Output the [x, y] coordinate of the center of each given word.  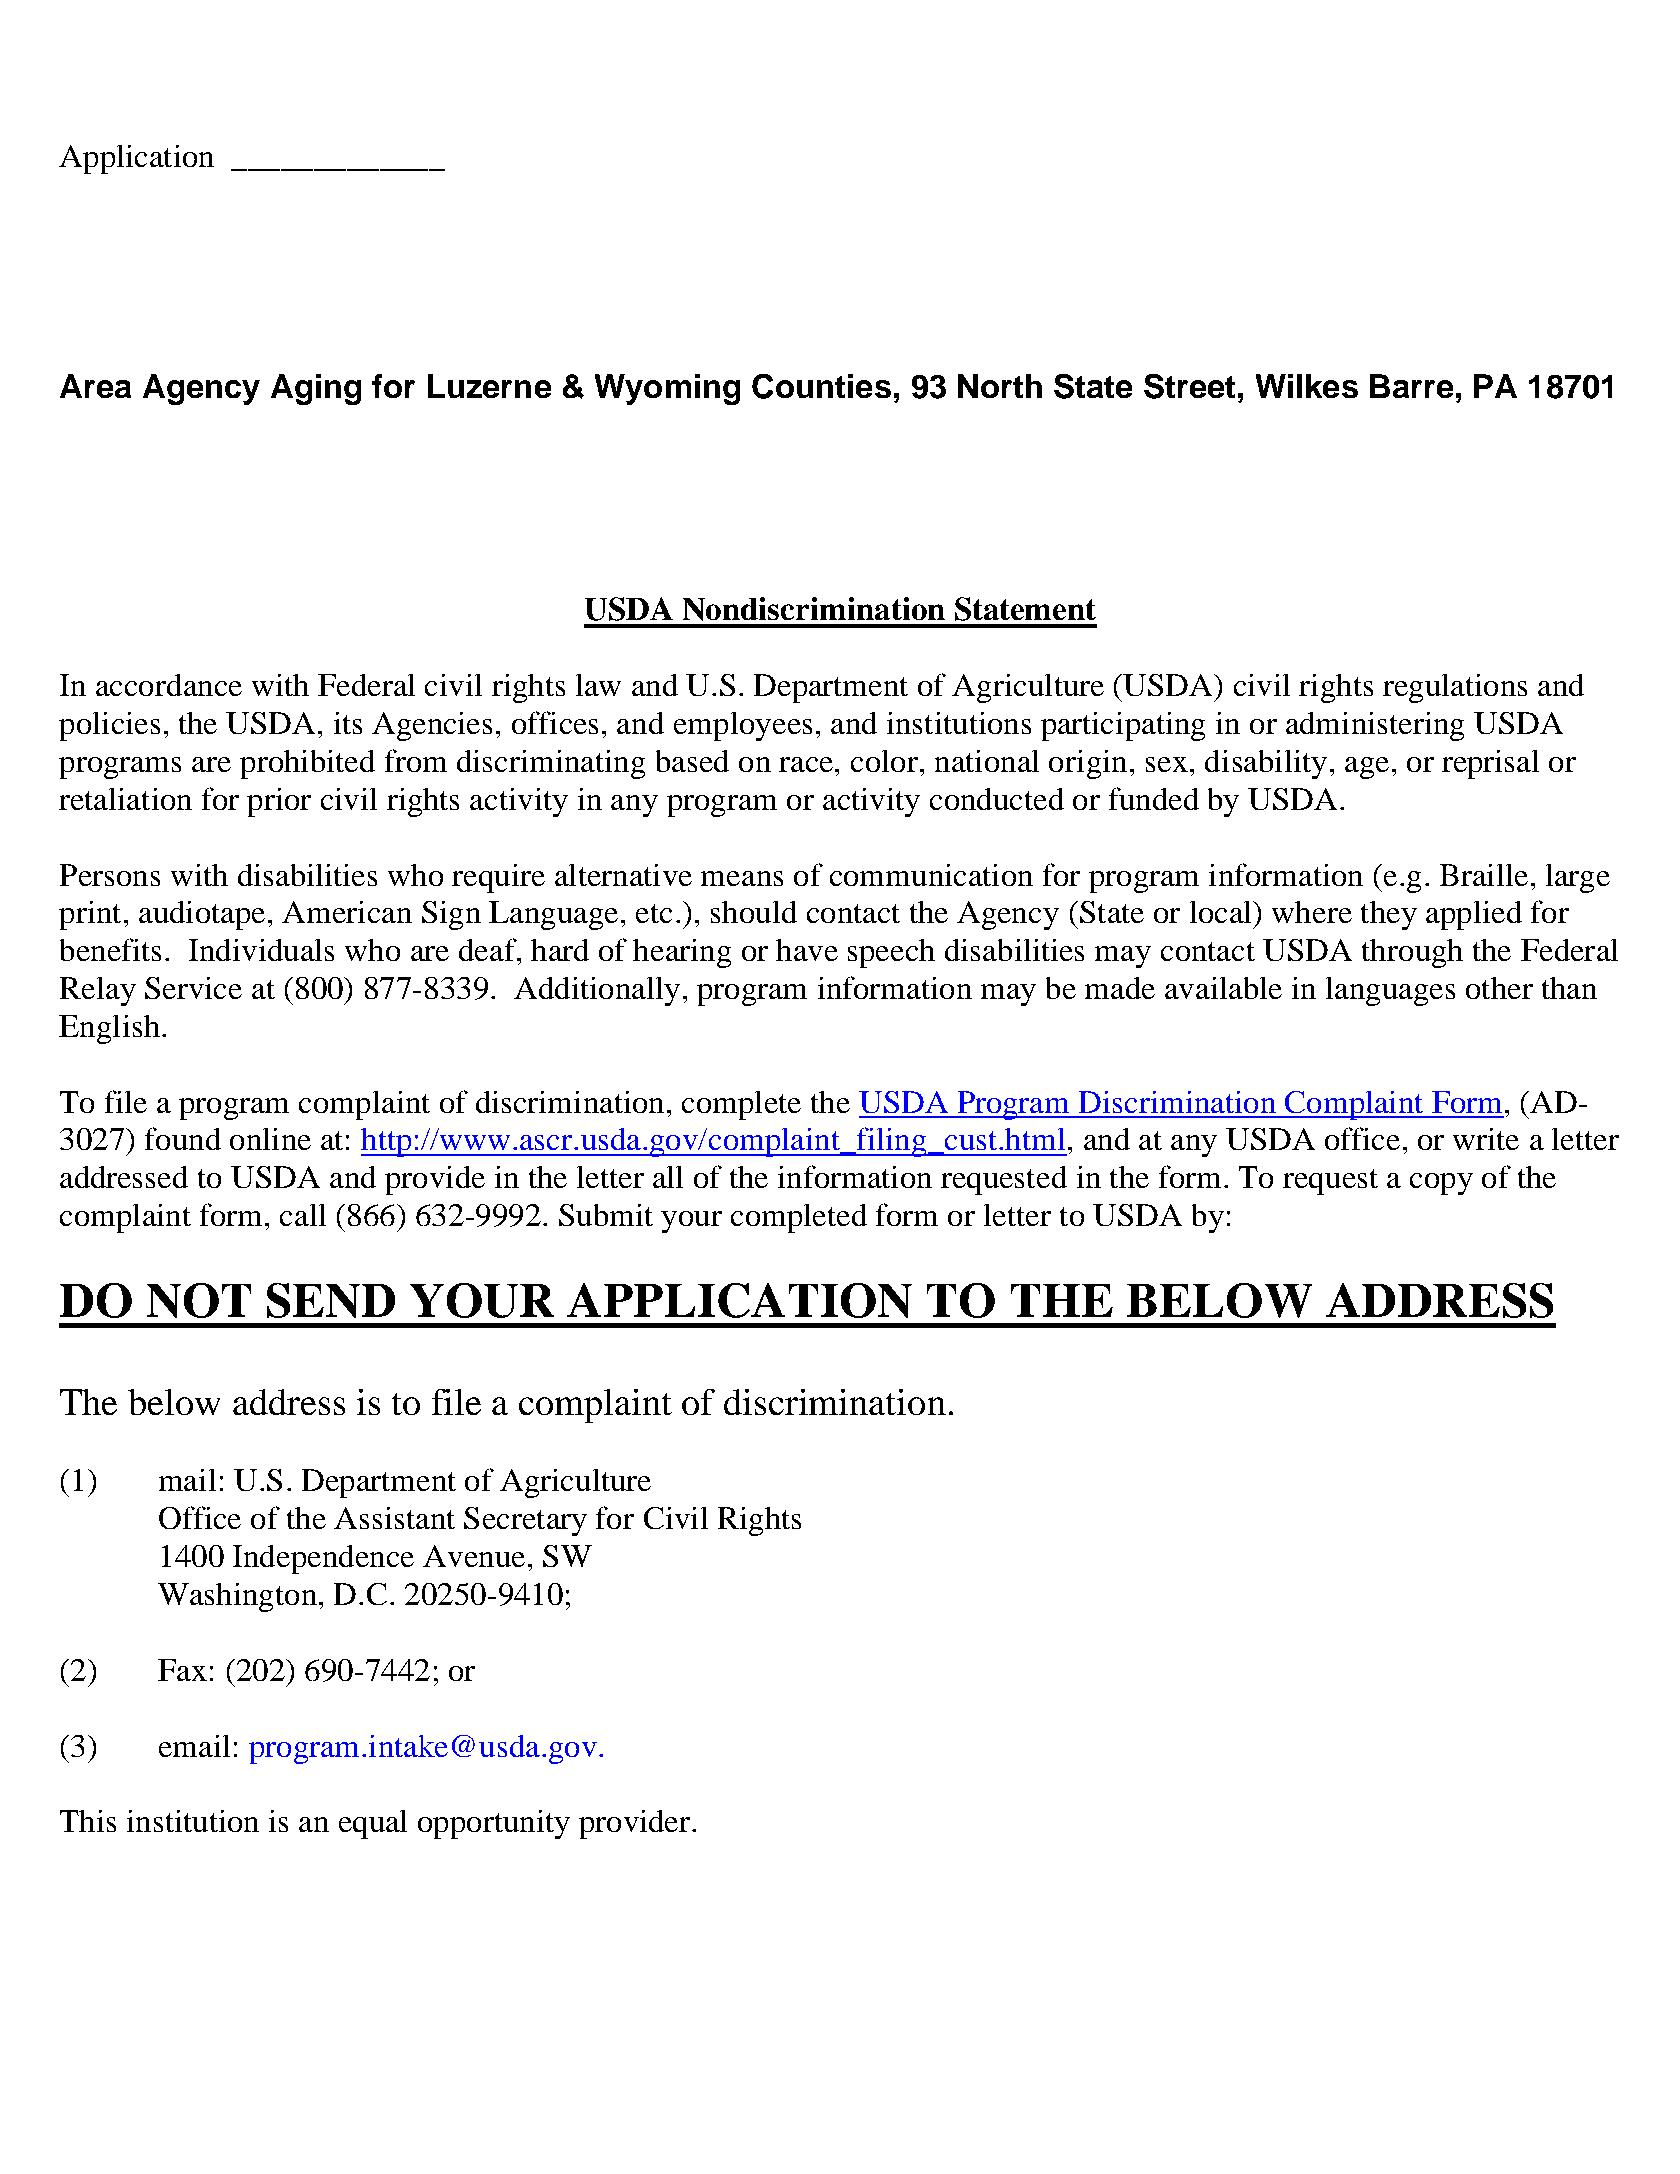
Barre [1411, 386]
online [270, 1139]
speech [891, 953]
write [1486, 1139]
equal [373, 1824]
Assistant [394, 1518]
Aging [316, 389]
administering [1375, 726]
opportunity [494, 1824]
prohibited [307, 764]
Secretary [525, 1521]
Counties [821, 386]
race [807, 764]
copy [1441, 1184]
